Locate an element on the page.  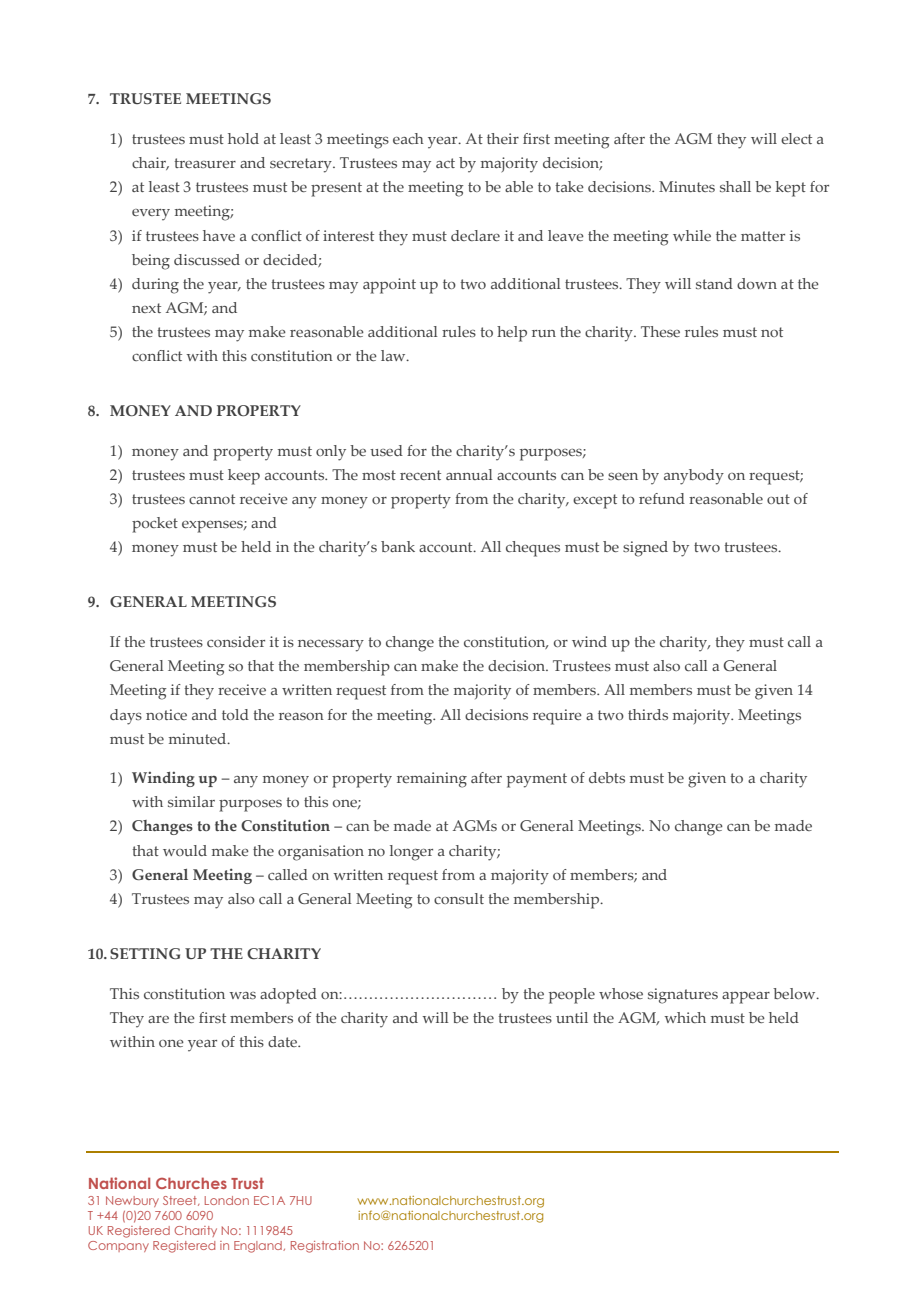
debts is located at coordinates (607, 777).
